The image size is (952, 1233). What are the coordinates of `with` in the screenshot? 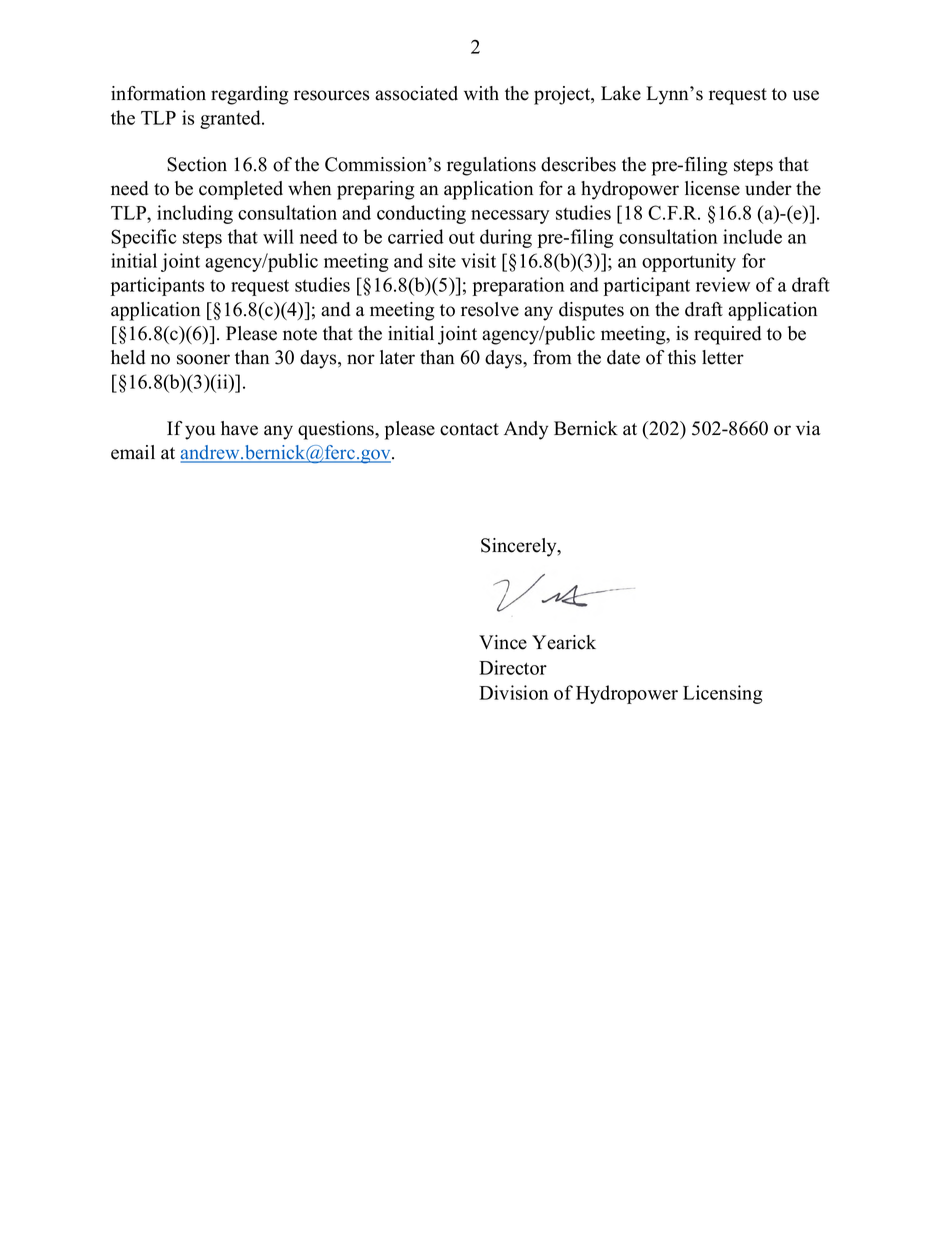 It's located at (481, 93).
